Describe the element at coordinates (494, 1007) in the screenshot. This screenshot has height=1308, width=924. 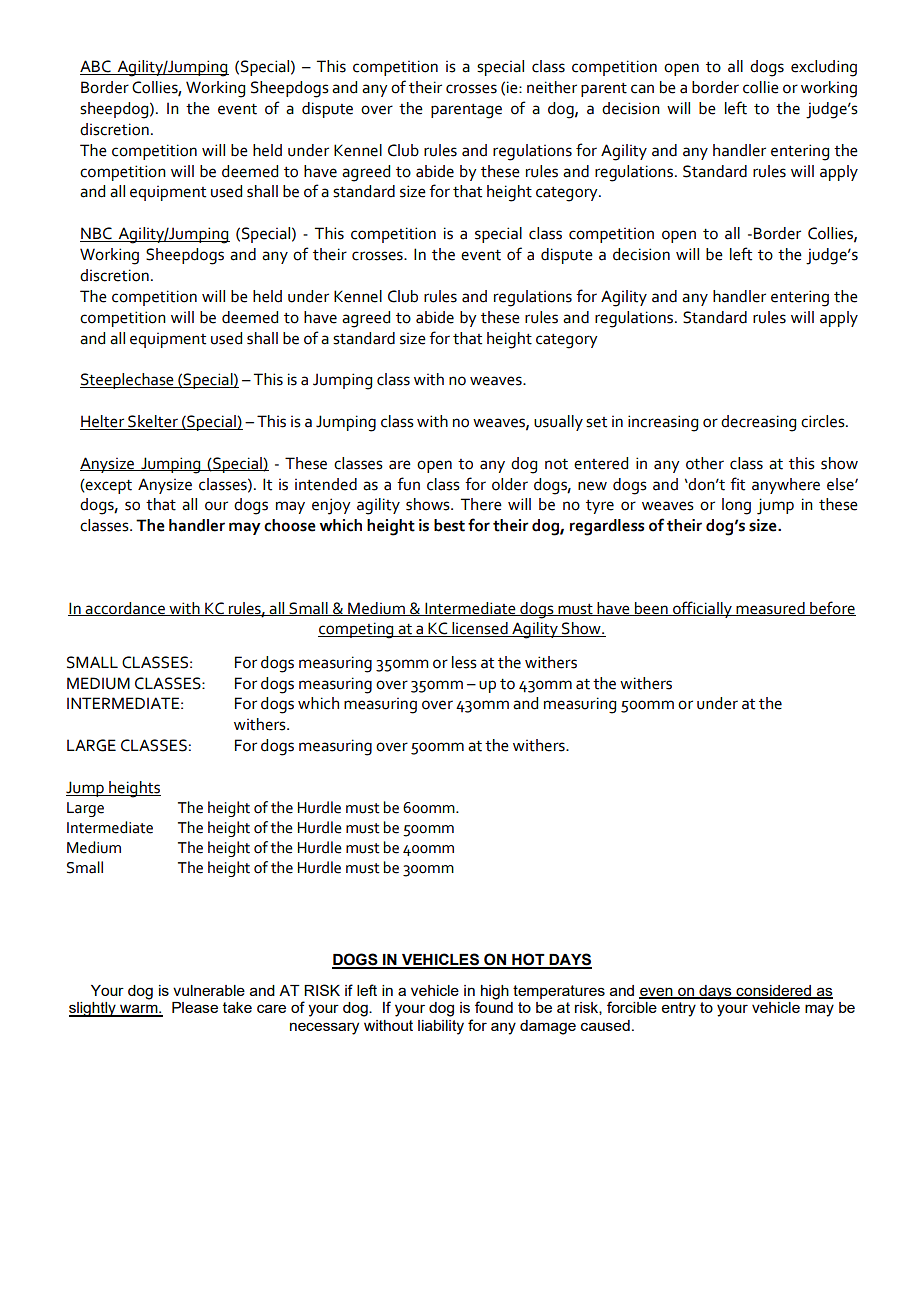
I see `found` at that location.
